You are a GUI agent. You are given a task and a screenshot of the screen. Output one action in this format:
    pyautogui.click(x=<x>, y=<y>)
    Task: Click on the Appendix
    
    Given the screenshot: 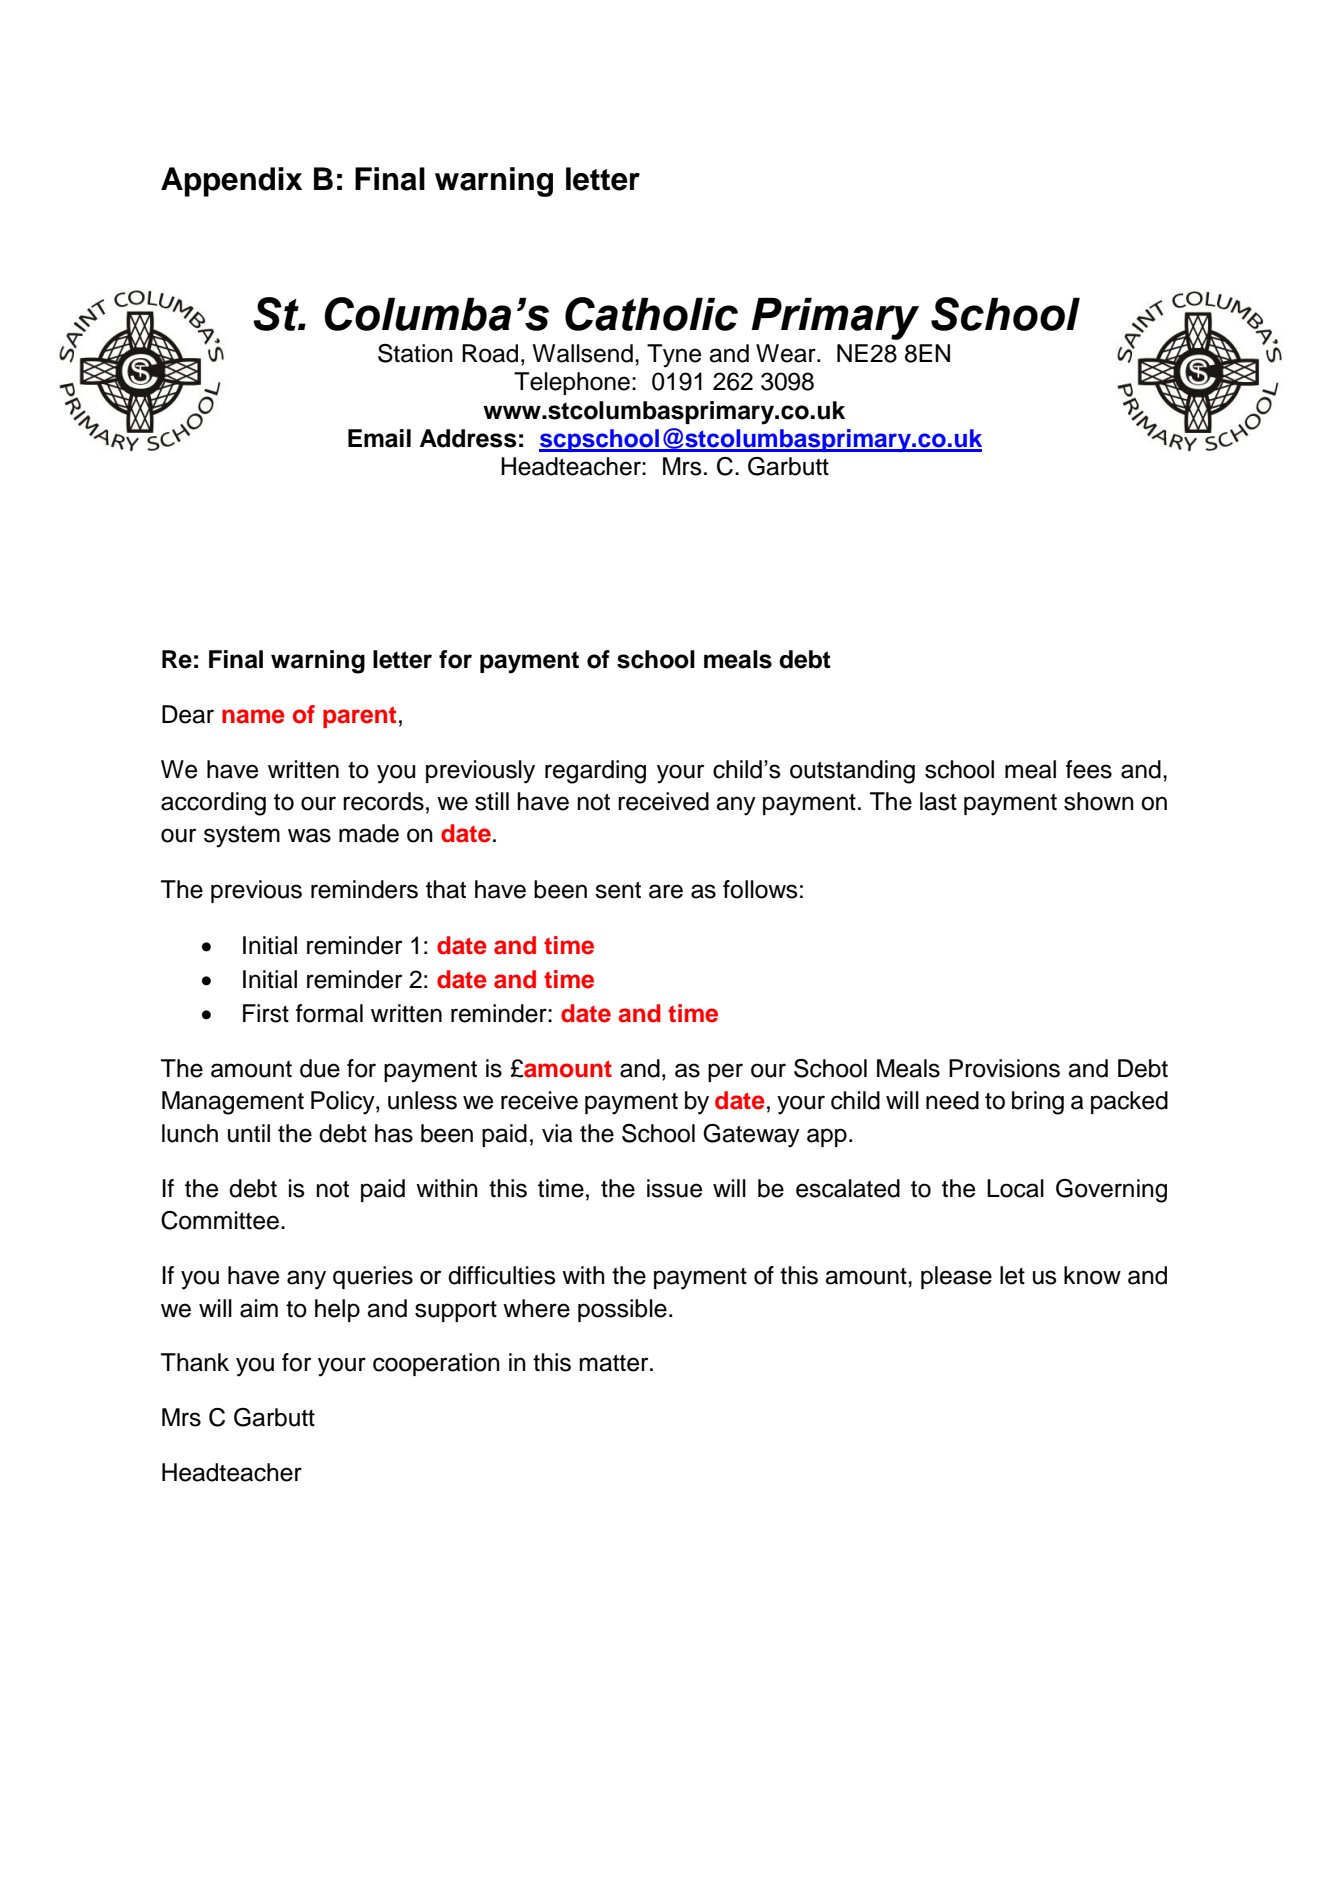 What is the action you would take?
    pyautogui.click(x=231, y=182)
